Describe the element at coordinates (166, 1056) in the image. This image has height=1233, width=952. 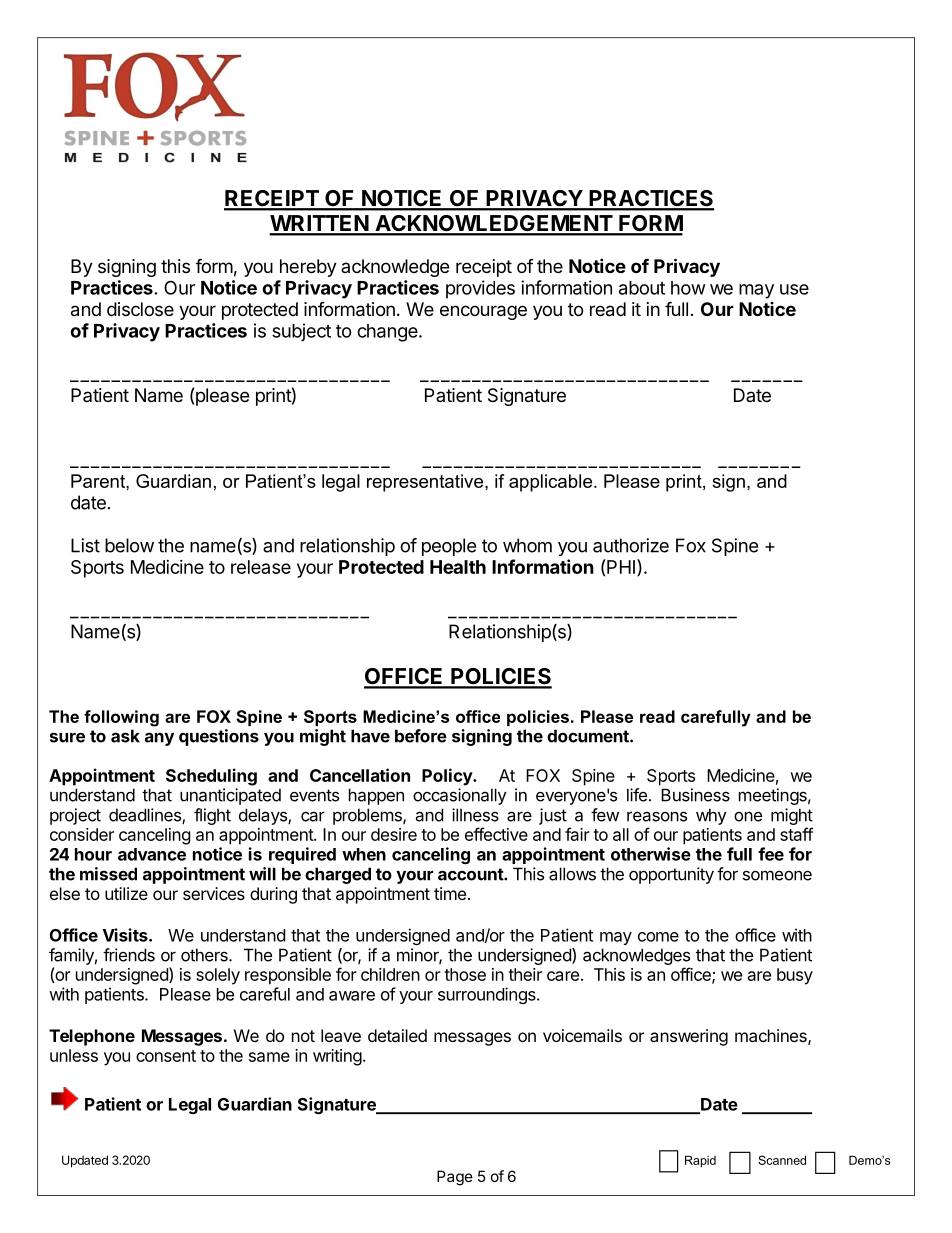
I see `consent` at that location.
